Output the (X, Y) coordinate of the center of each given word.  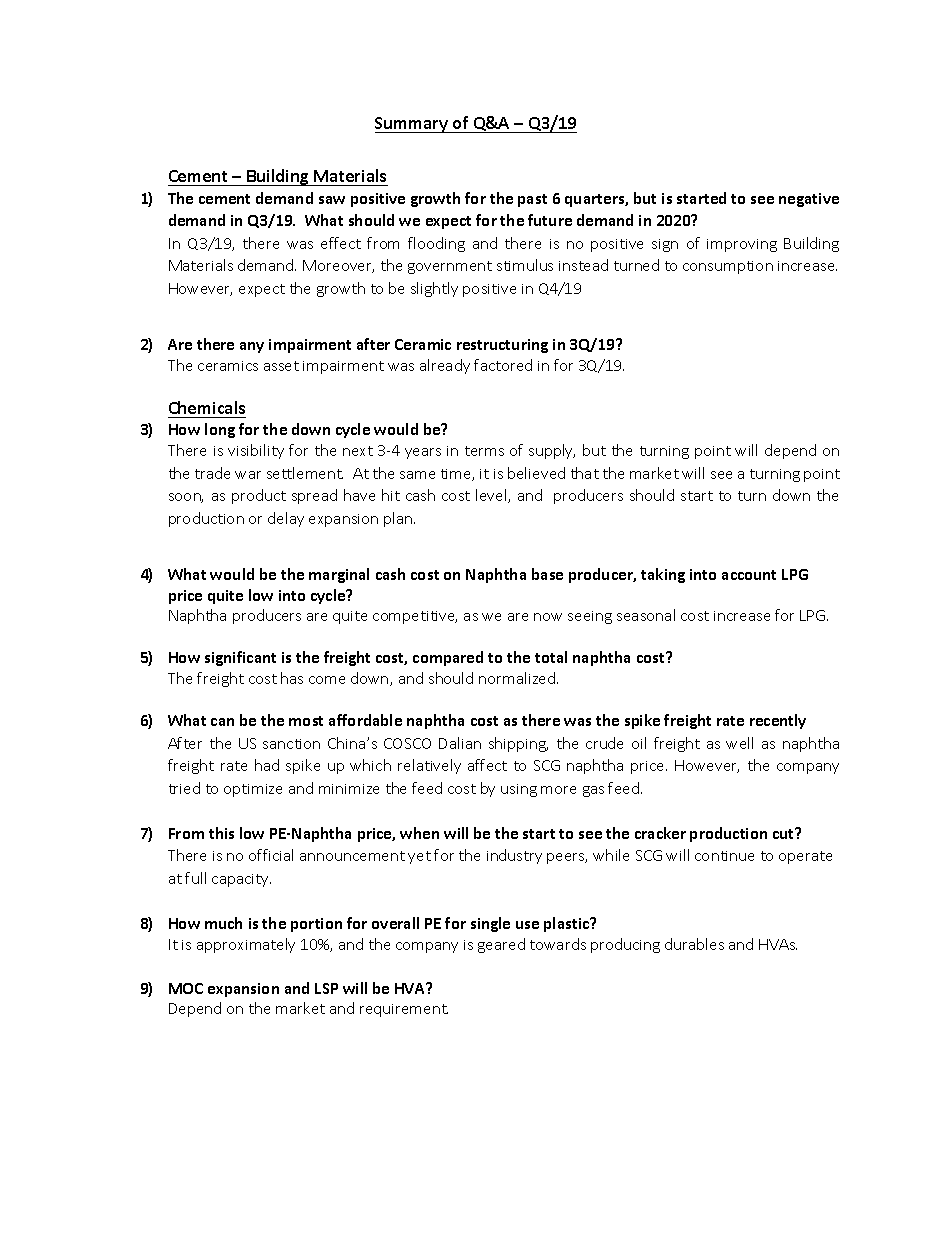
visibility (256, 451)
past (532, 200)
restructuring (502, 346)
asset (281, 366)
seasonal (646, 615)
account (749, 575)
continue (724, 856)
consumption (728, 267)
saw (332, 200)
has (292, 678)
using (519, 790)
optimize (253, 790)
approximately (246, 945)
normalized (518, 678)
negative (809, 200)
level (492, 496)
